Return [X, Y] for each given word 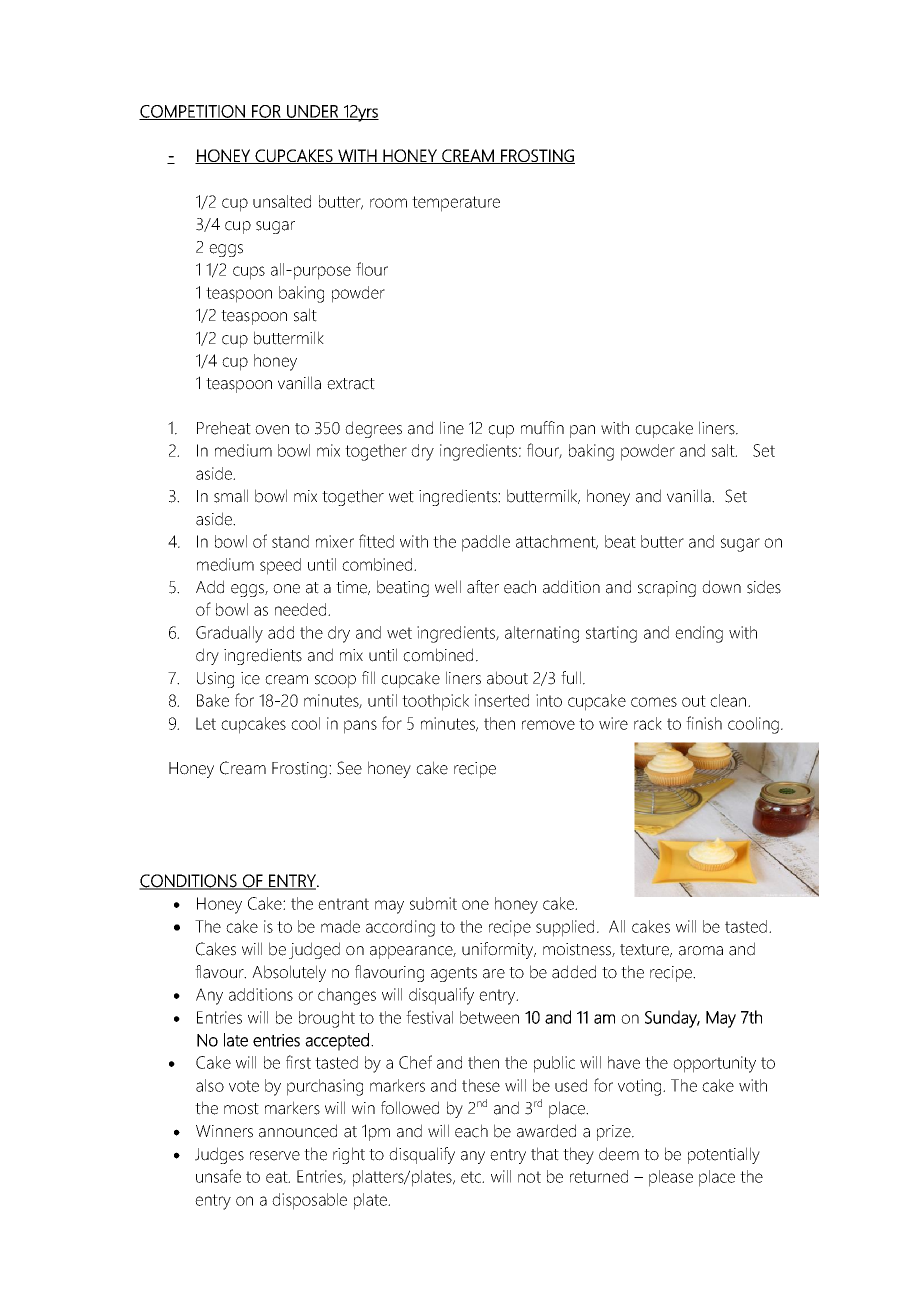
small [231, 496]
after [483, 587]
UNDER [312, 112]
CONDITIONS [189, 881]
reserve [275, 1156]
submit [433, 903]
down [721, 587]
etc [472, 1177]
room [388, 203]
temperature [456, 204]
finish [704, 723]
